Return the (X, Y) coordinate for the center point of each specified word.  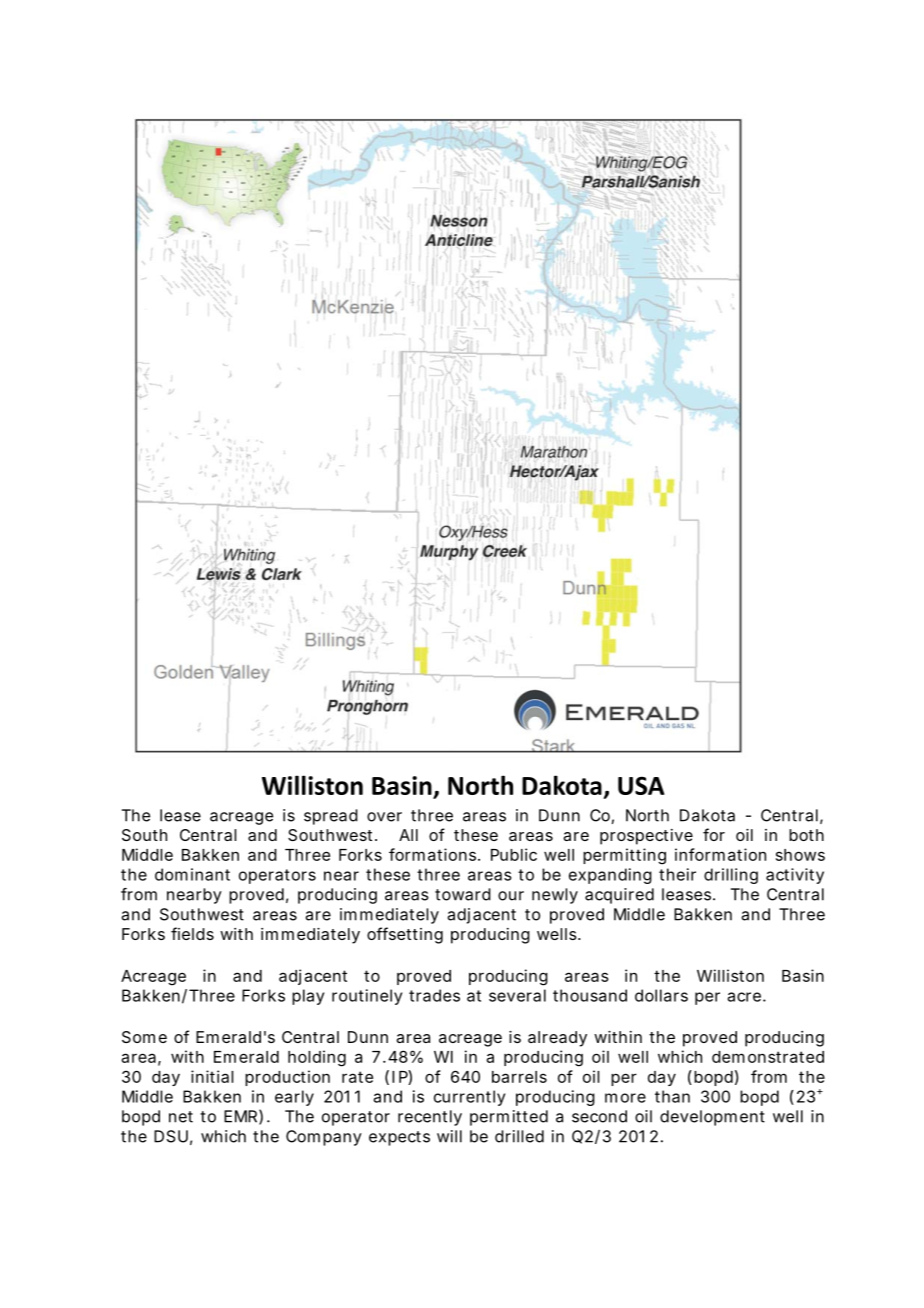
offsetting (405, 935)
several (517, 995)
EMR (243, 1117)
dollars (661, 995)
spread (331, 817)
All (408, 835)
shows (800, 855)
